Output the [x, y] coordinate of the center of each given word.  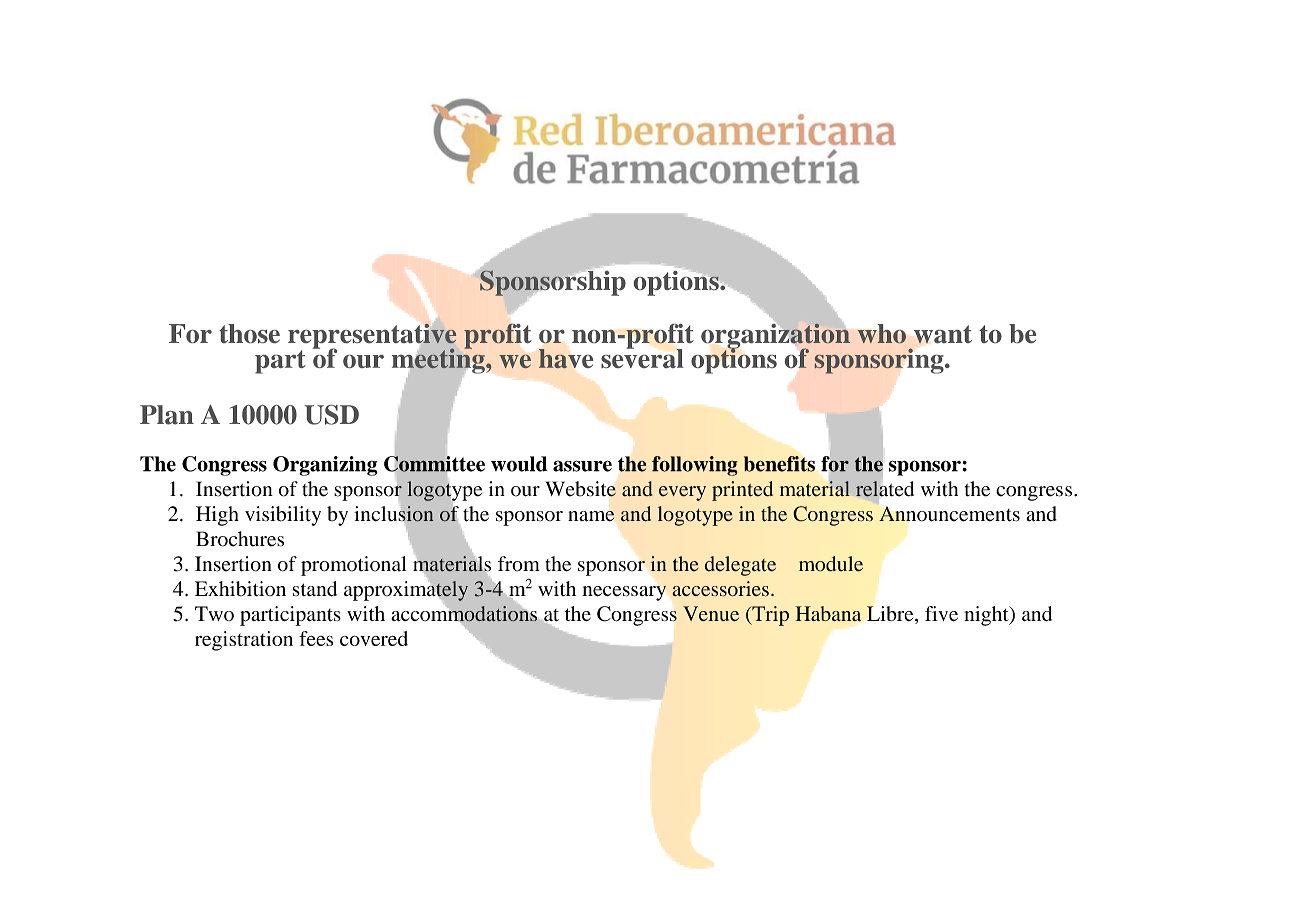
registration [244, 641]
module [831, 564]
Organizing [325, 466]
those [249, 333]
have [566, 358]
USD [331, 415]
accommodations [464, 614]
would [519, 464]
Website [580, 489]
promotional [353, 566]
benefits [779, 464]
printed [742, 491]
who [881, 334]
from [519, 564]
